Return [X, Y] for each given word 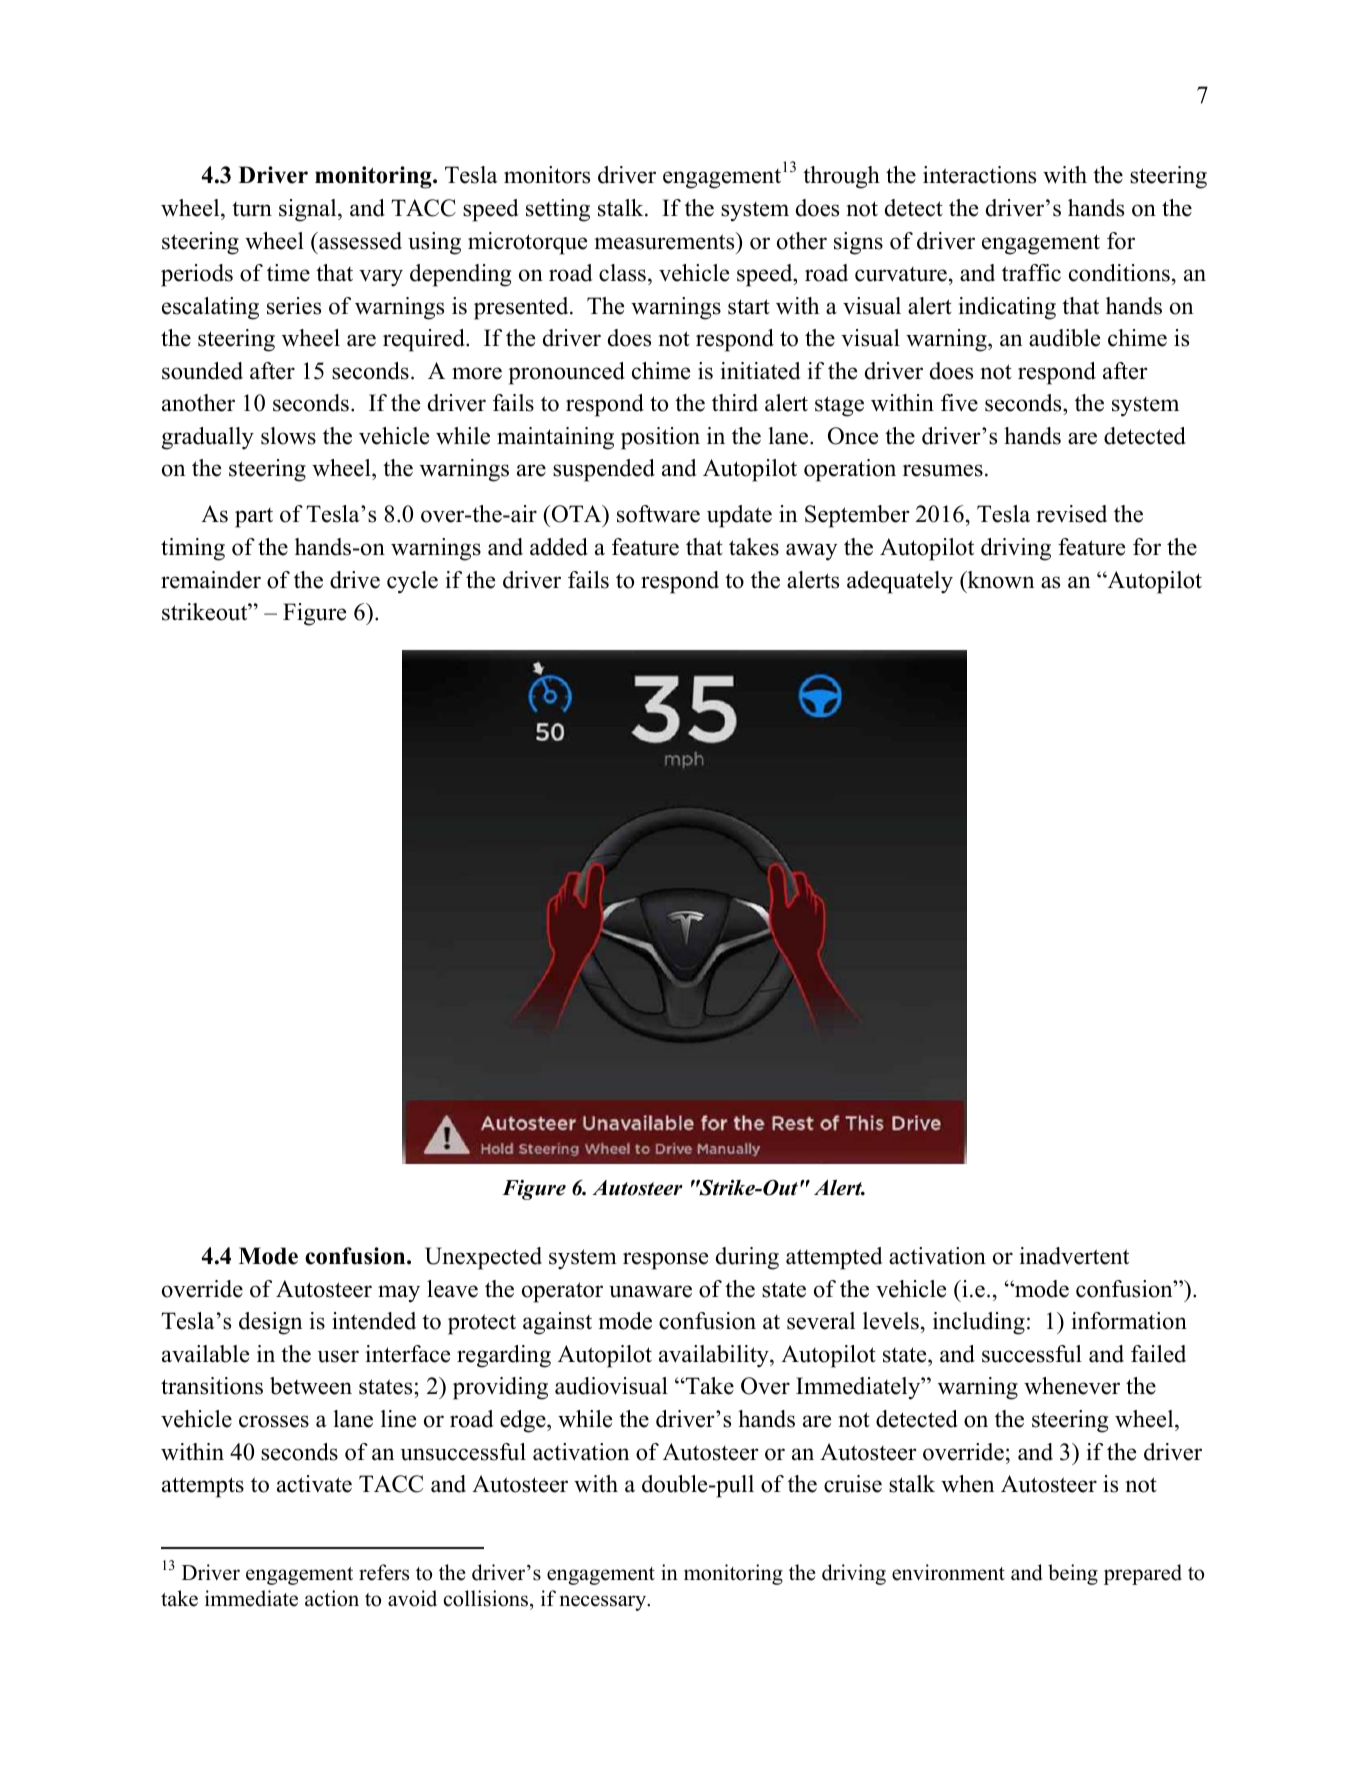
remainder [211, 580]
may [399, 1294]
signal [309, 210]
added [559, 547]
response [665, 1261]
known [1000, 580]
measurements [665, 241]
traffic [1031, 273]
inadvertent [1074, 1256]
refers [384, 1572]
